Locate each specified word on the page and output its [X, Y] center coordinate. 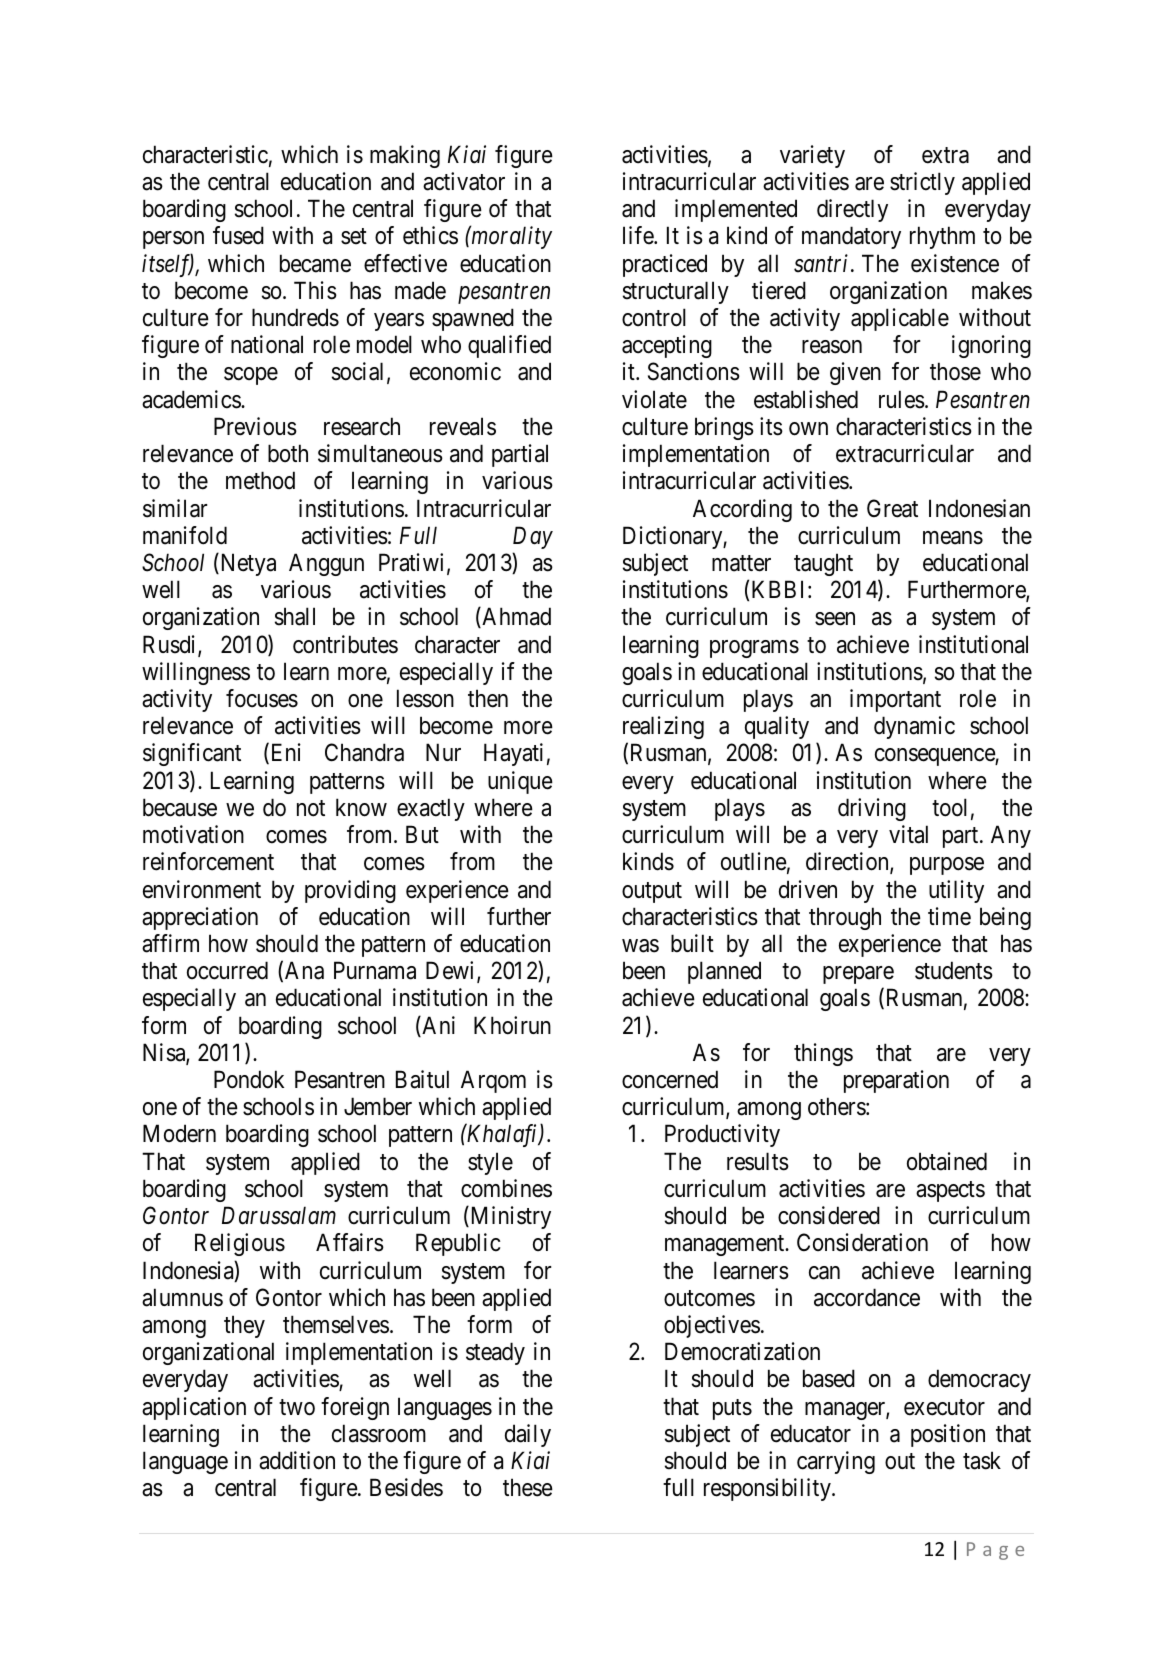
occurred [227, 970]
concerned [670, 1079]
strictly [922, 183]
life [639, 235]
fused [238, 235]
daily [528, 1435]
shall [295, 616]
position [948, 1435]
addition [297, 1460]
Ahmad [515, 617]
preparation [896, 1081]
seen [835, 619]
